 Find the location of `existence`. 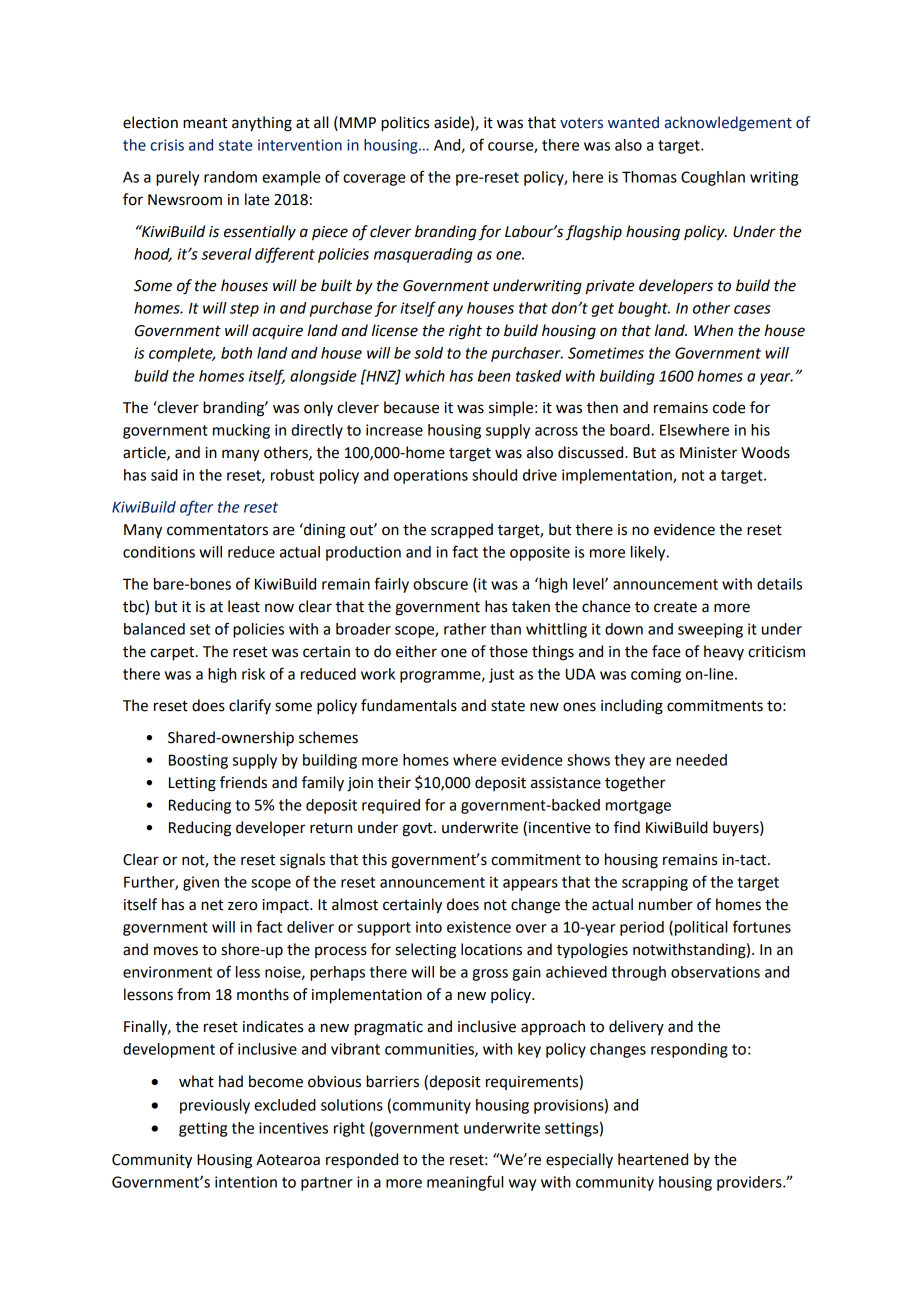

existence is located at coordinates (479, 927).
